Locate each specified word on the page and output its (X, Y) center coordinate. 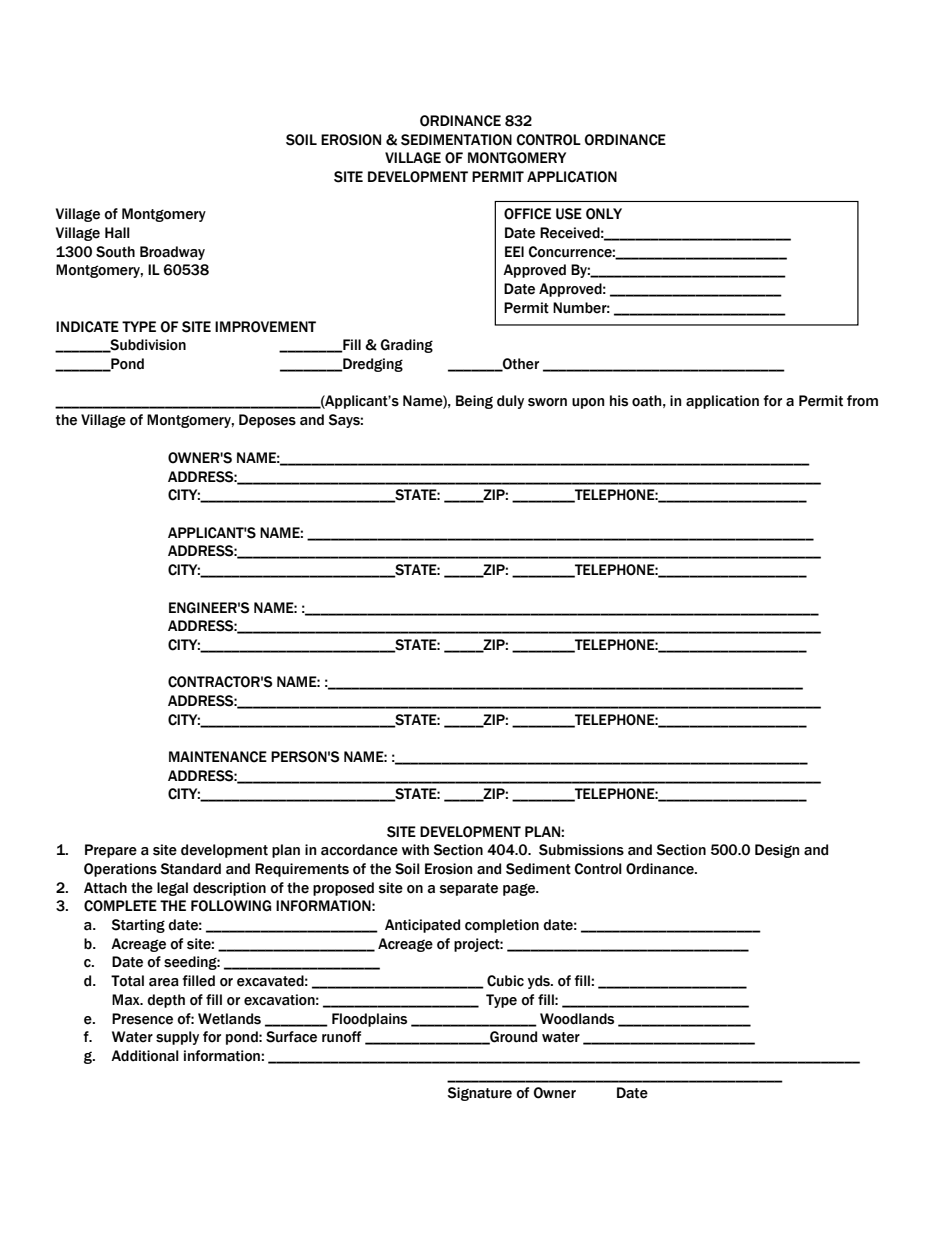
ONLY (604, 214)
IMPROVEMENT (265, 327)
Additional (145, 1056)
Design (777, 851)
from (862, 401)
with (415, 850)
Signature (479, 1094)
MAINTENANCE (218, 757)
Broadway (172, 253)
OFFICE (527, 214)
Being (474, 402)
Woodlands (577, 1019)
